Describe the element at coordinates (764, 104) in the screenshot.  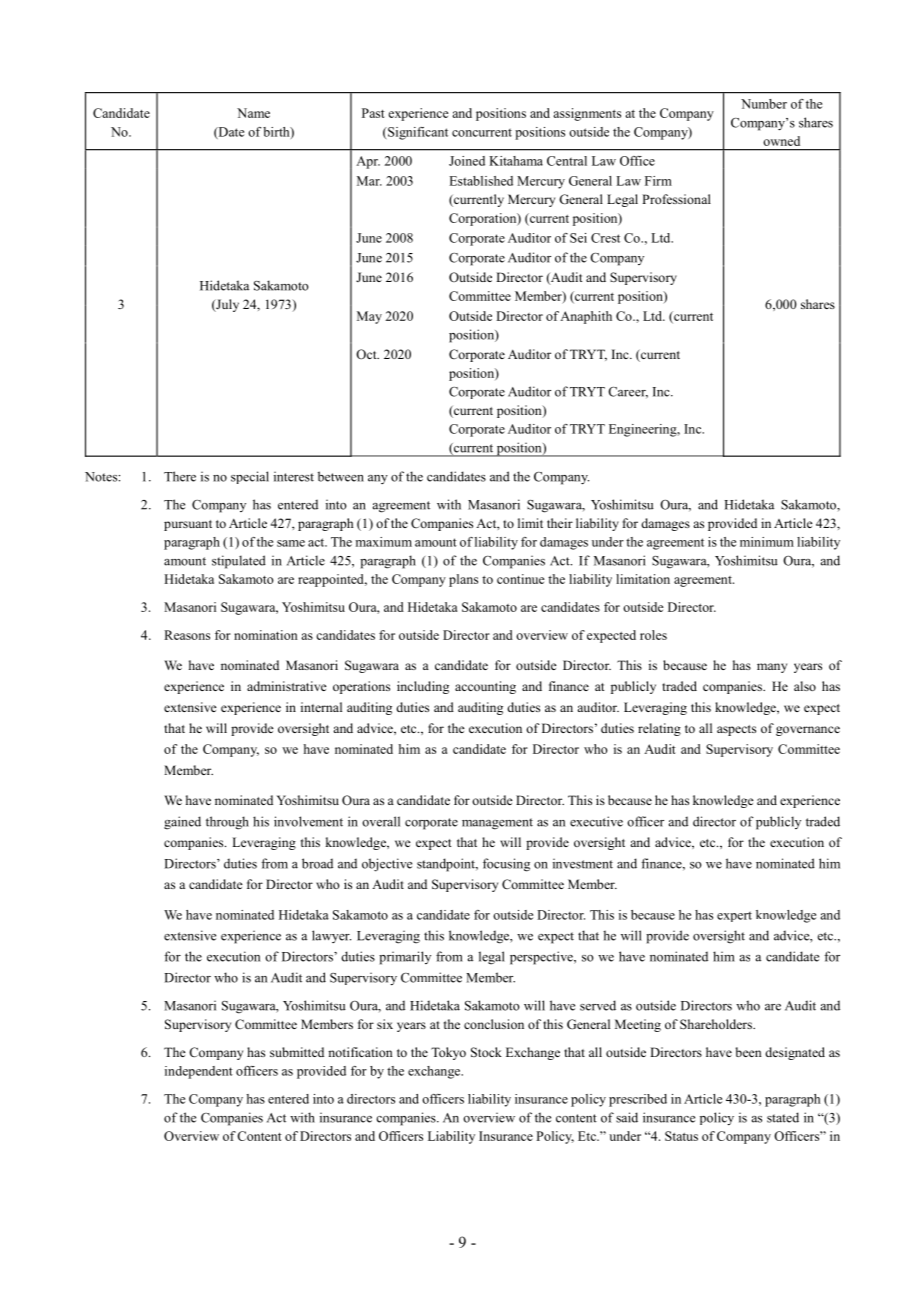
I see `Number` at that location.
